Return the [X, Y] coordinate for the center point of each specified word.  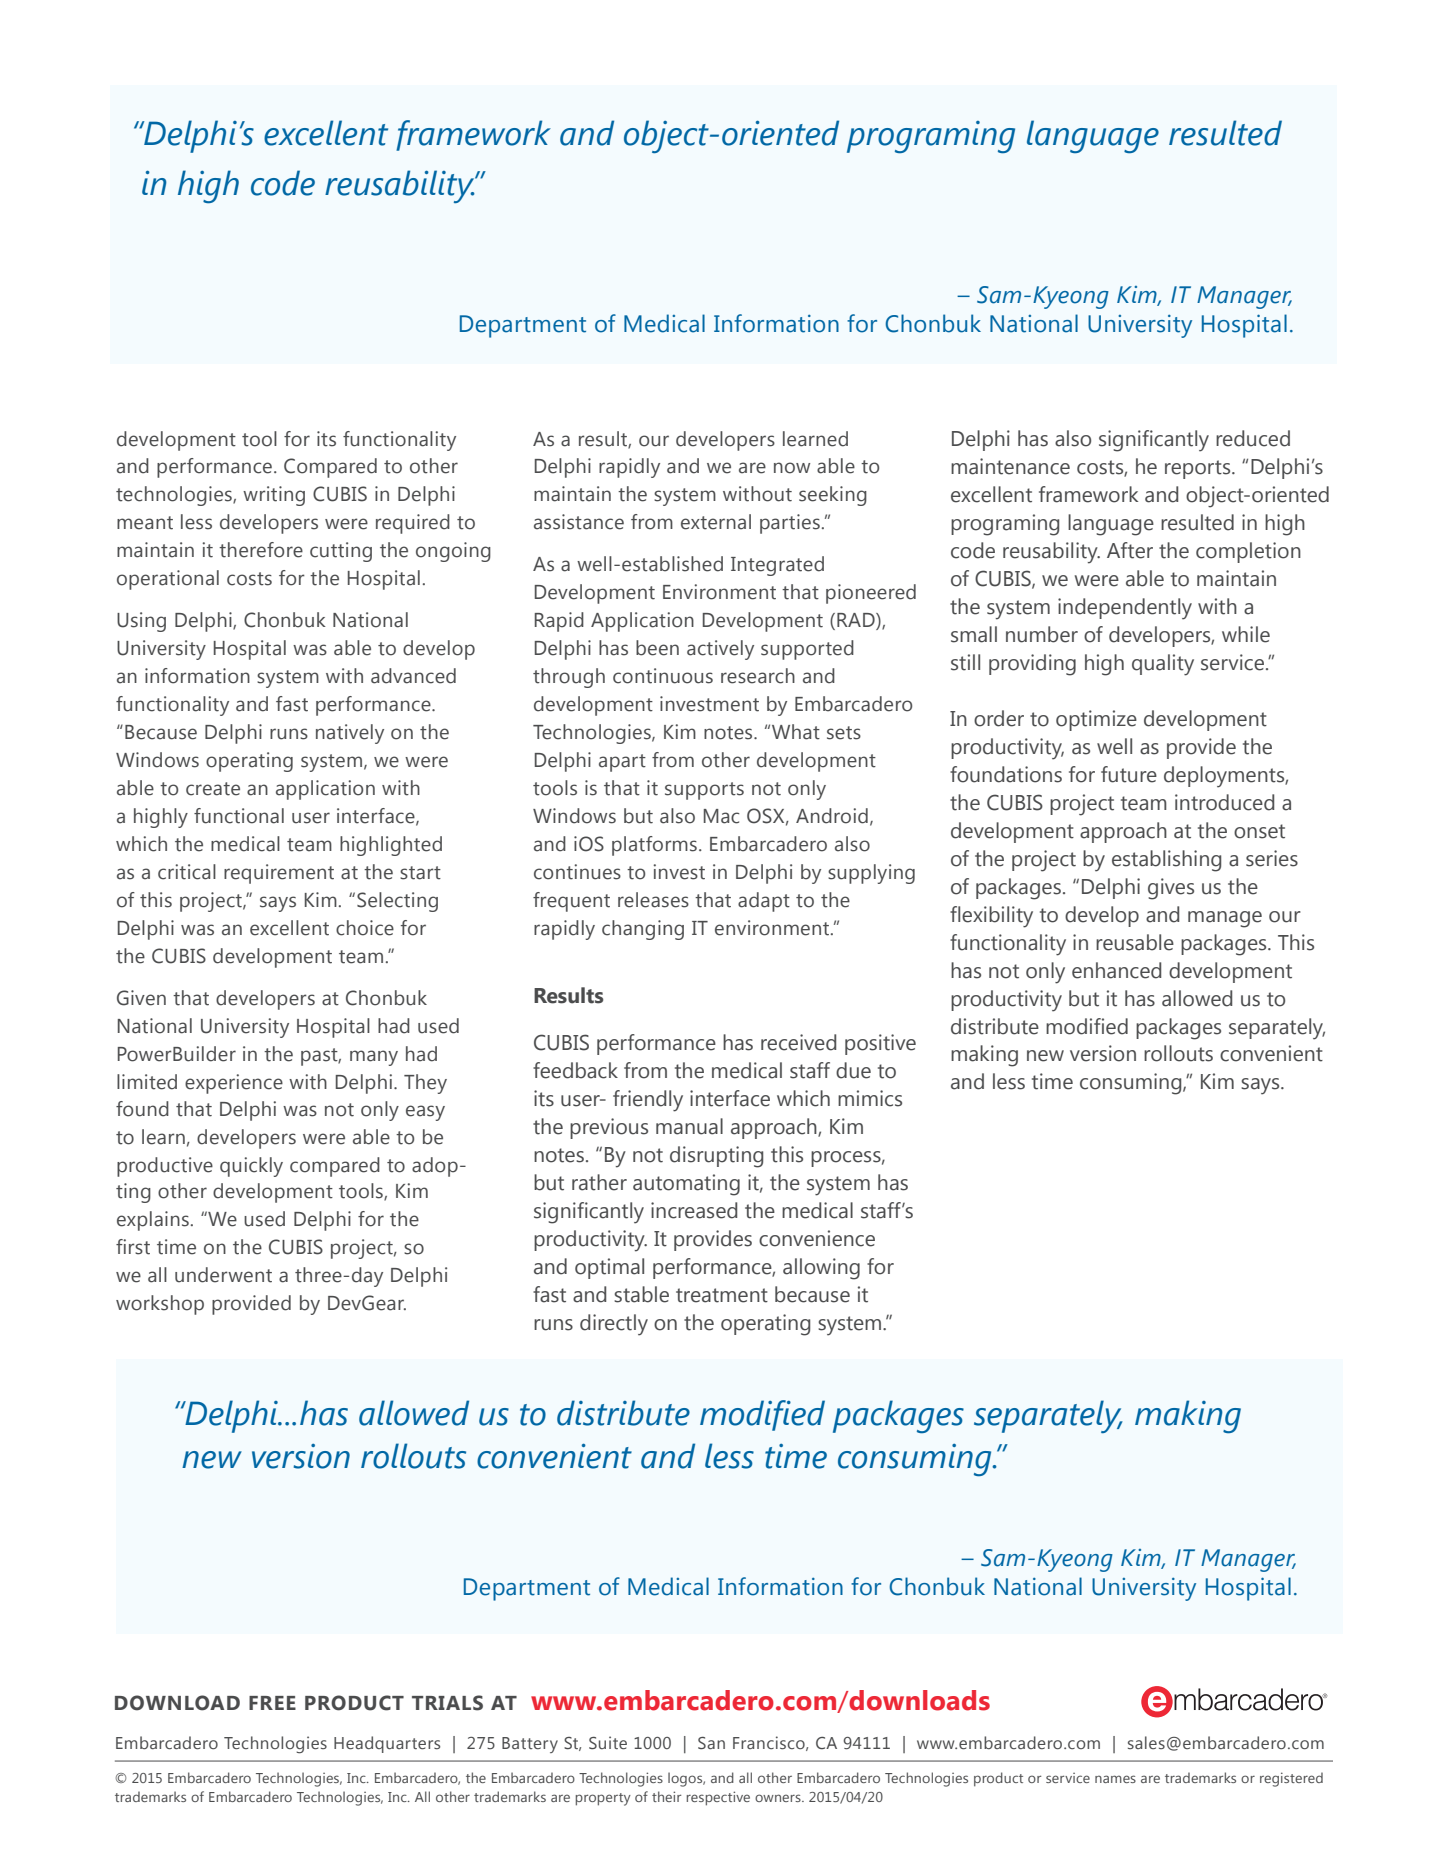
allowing [821, 1269]
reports [1199, 469]
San [711, 1743]
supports [704, 791]
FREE [272, 1703]
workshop [160, 1305]
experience [234, 1084]
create [213, 789]
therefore [261, 550]
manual [689, 1126]
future [1129, 774]
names [1115, 1779]
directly [614, 1325]
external [716, 522]
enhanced [1116, 970]
